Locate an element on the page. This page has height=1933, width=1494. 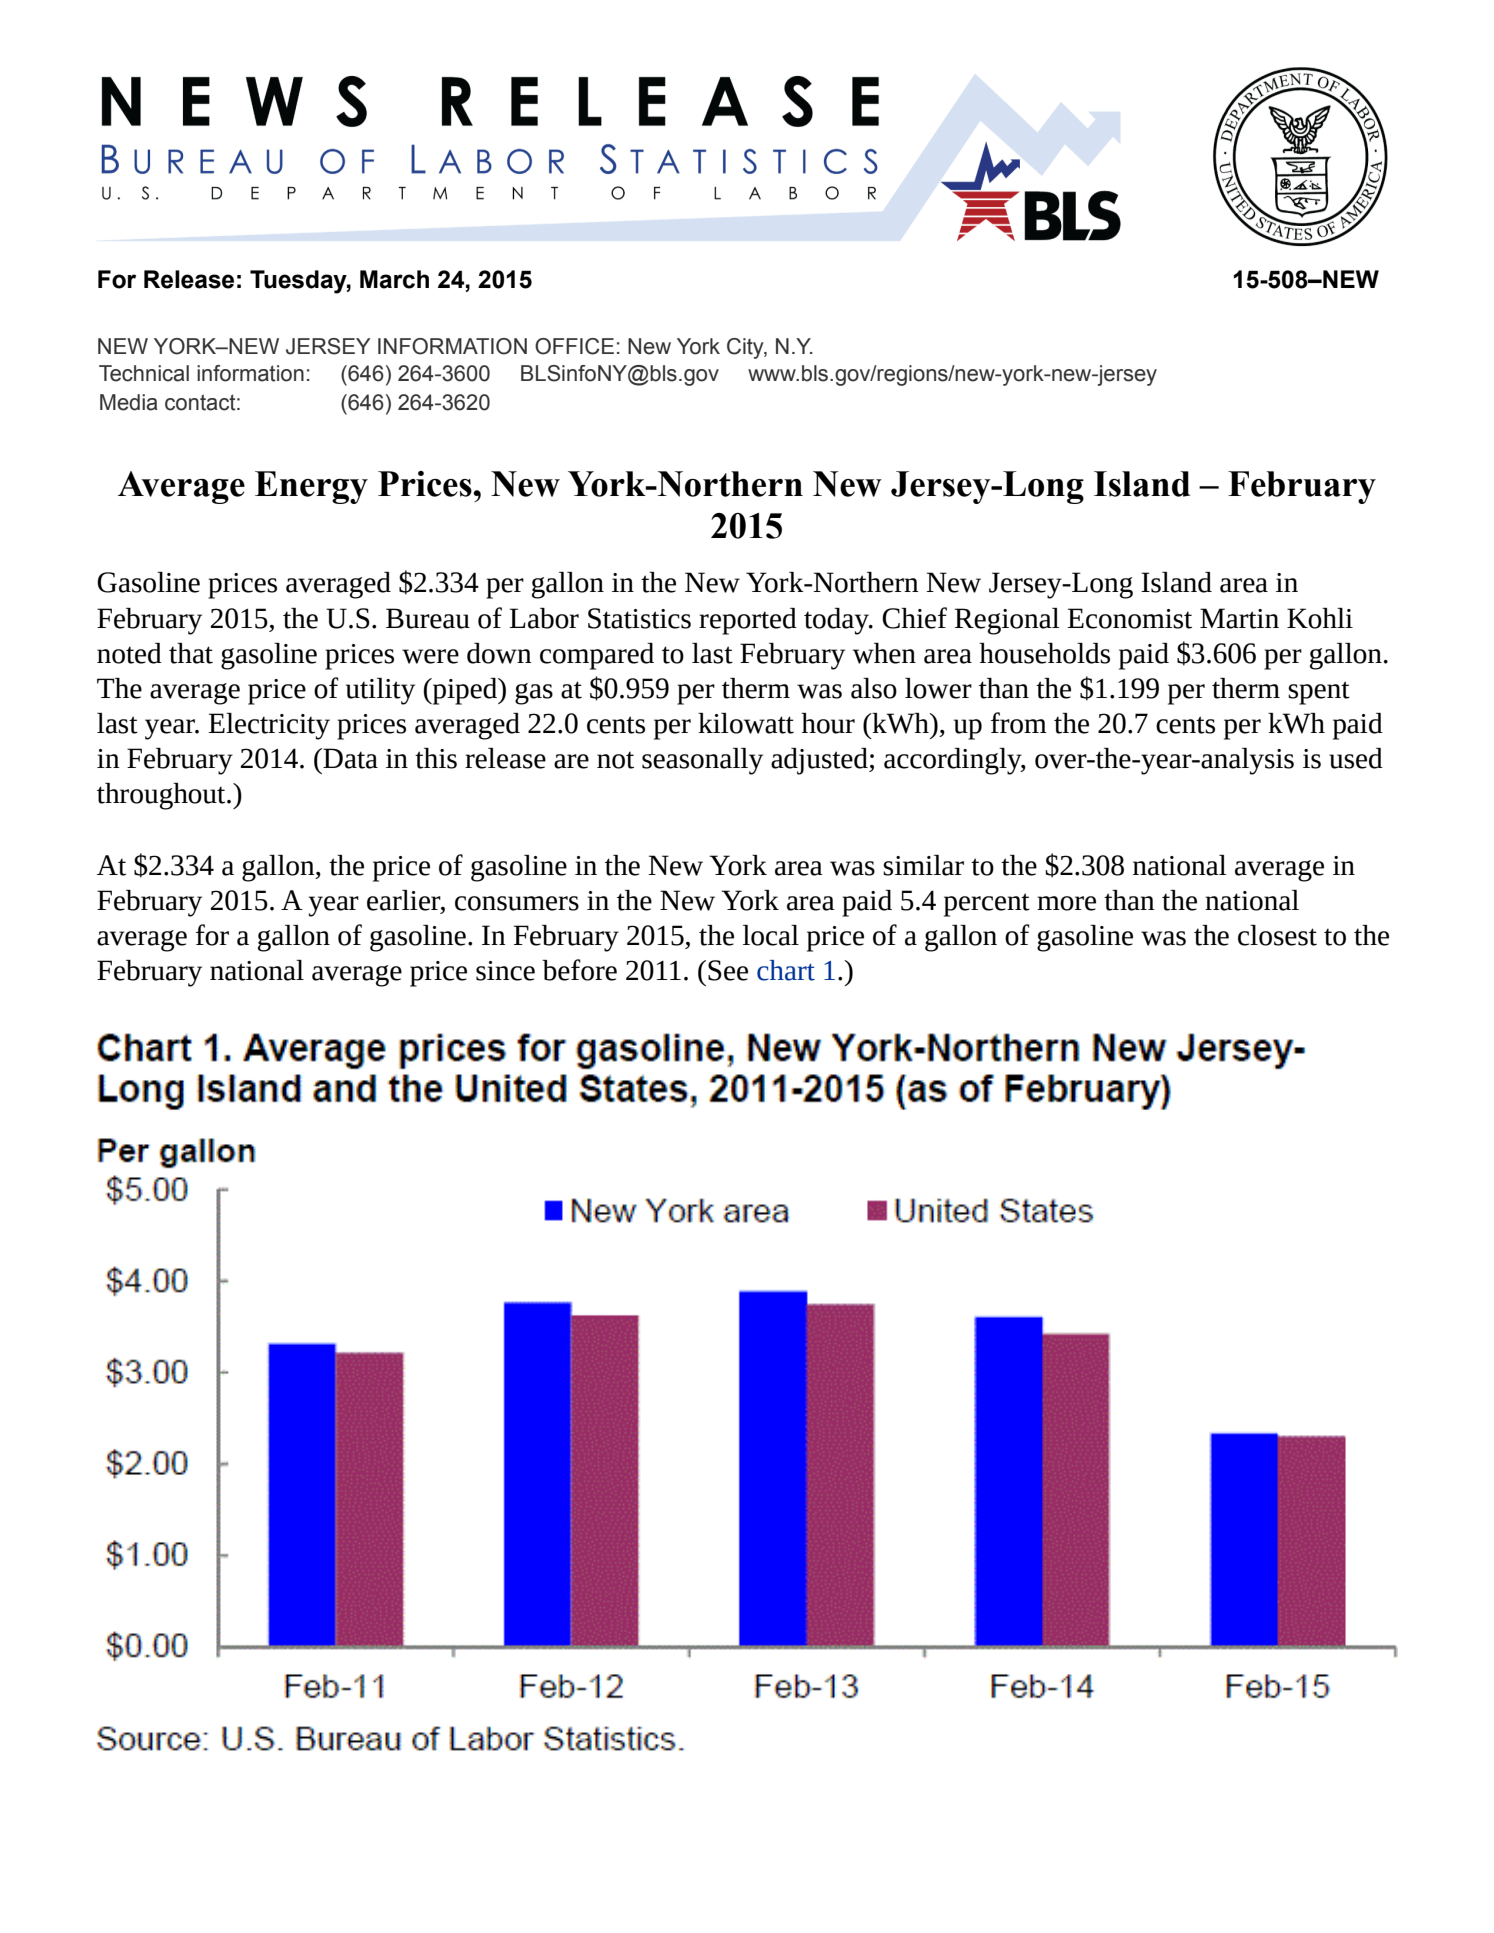
Statistics is located at coordinates (639, 618).
